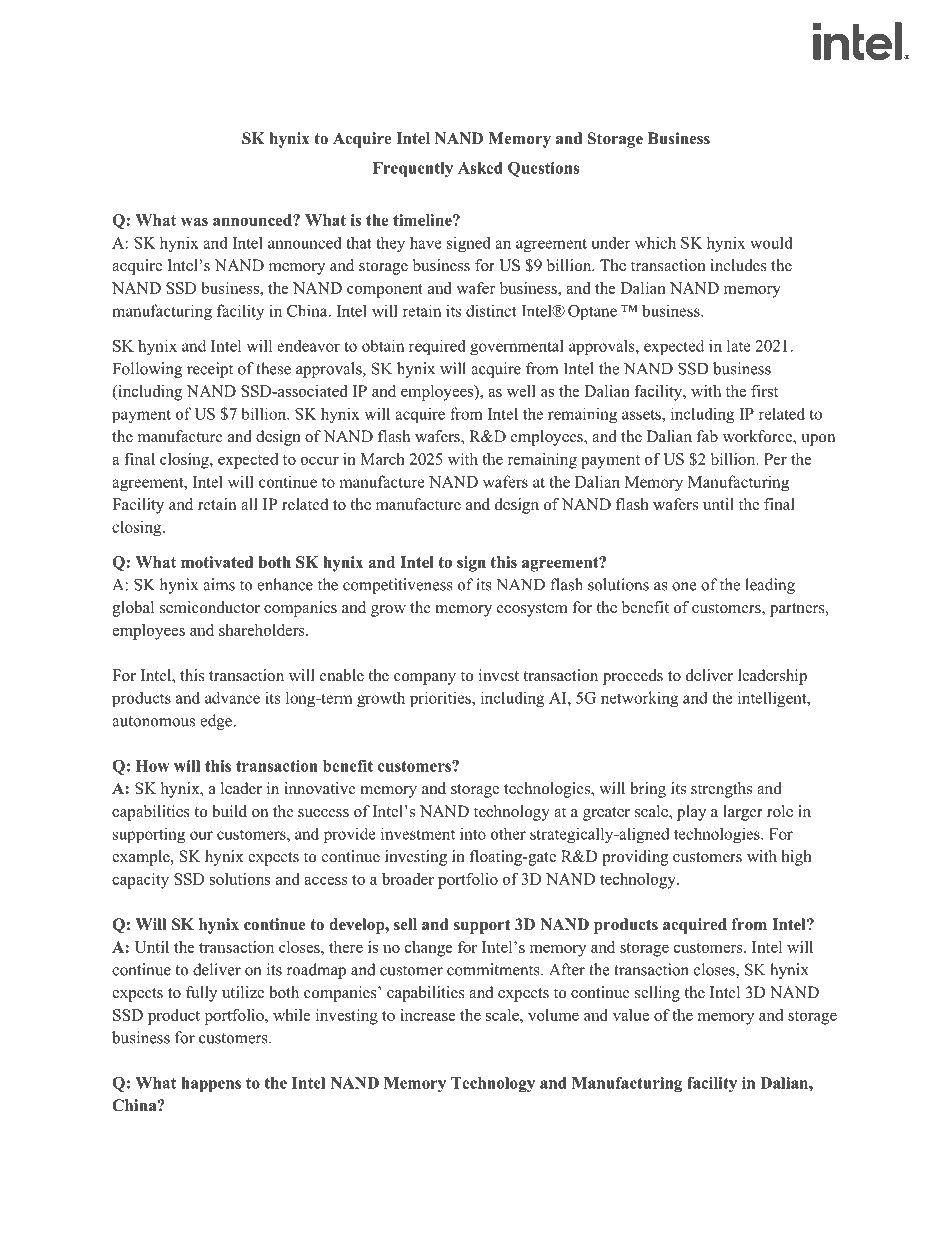 The height and width of the document is (1233, 952). Describe the element at coordinates (320, 461) in the document. I see `occur` at that location.
